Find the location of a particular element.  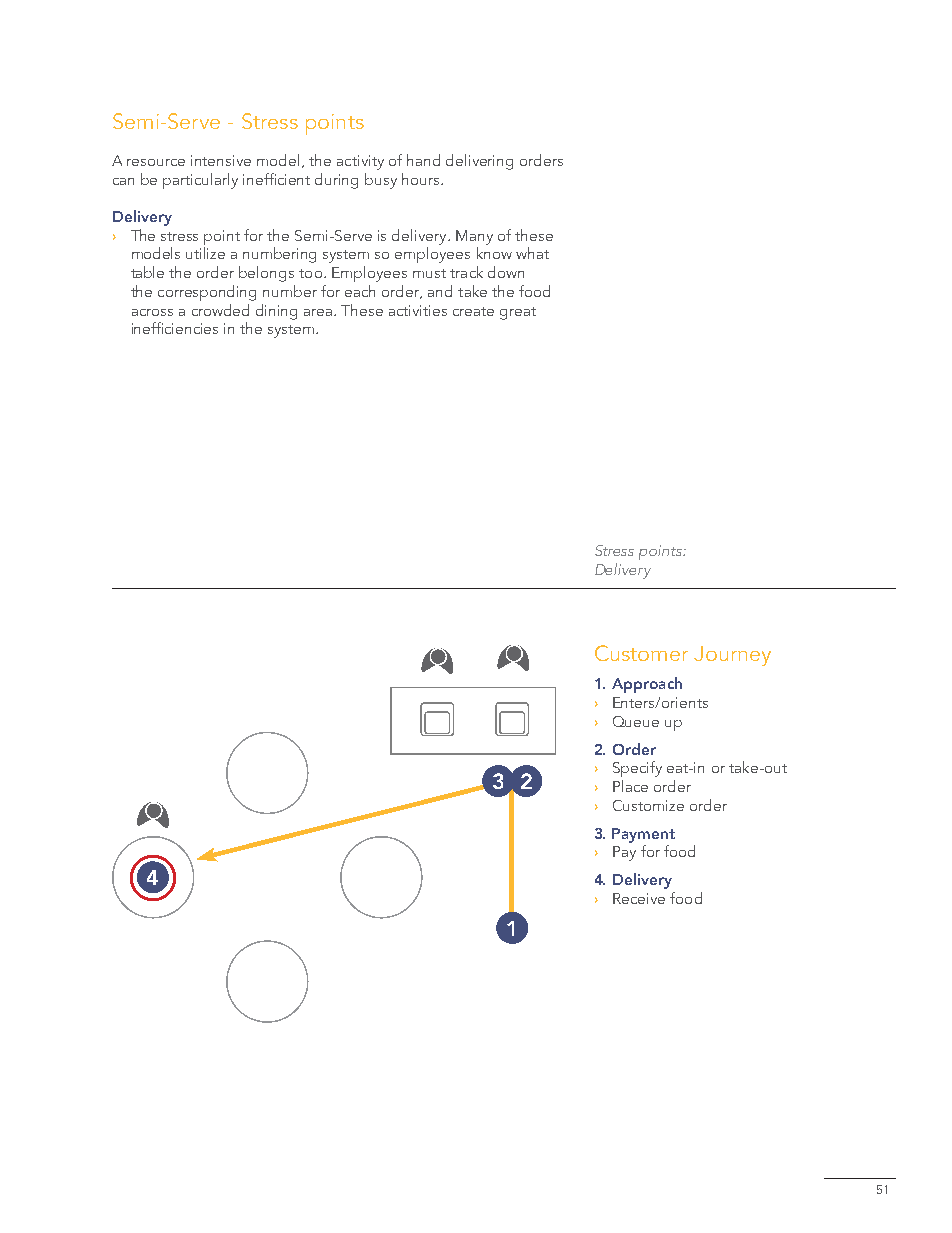

Receive is located at coordinates (639, 898).
